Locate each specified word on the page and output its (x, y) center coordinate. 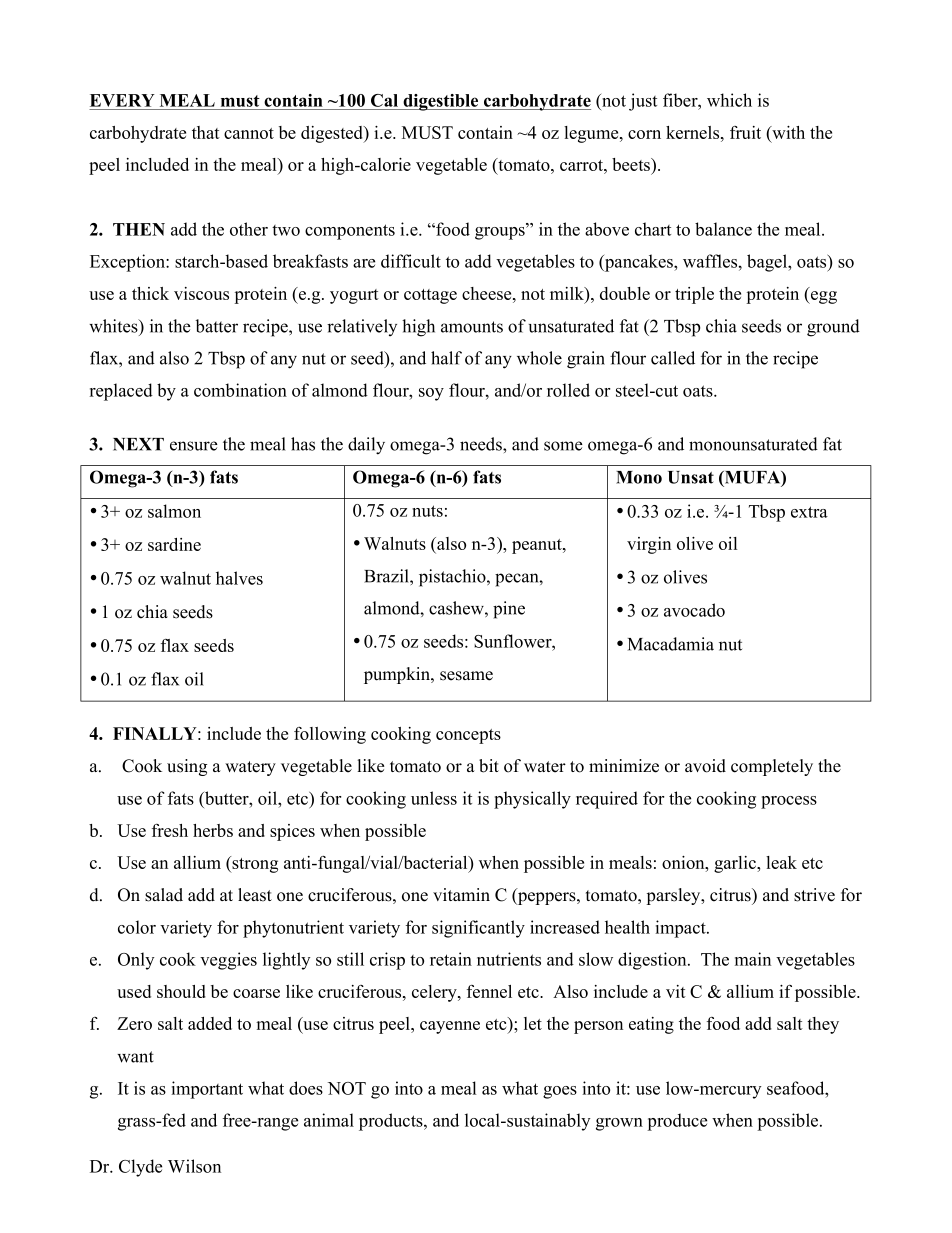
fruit (745, 132)
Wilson (194, 1166)
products (392, 1122)
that (206, 132)
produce (677, 1122)
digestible (441, 102)
